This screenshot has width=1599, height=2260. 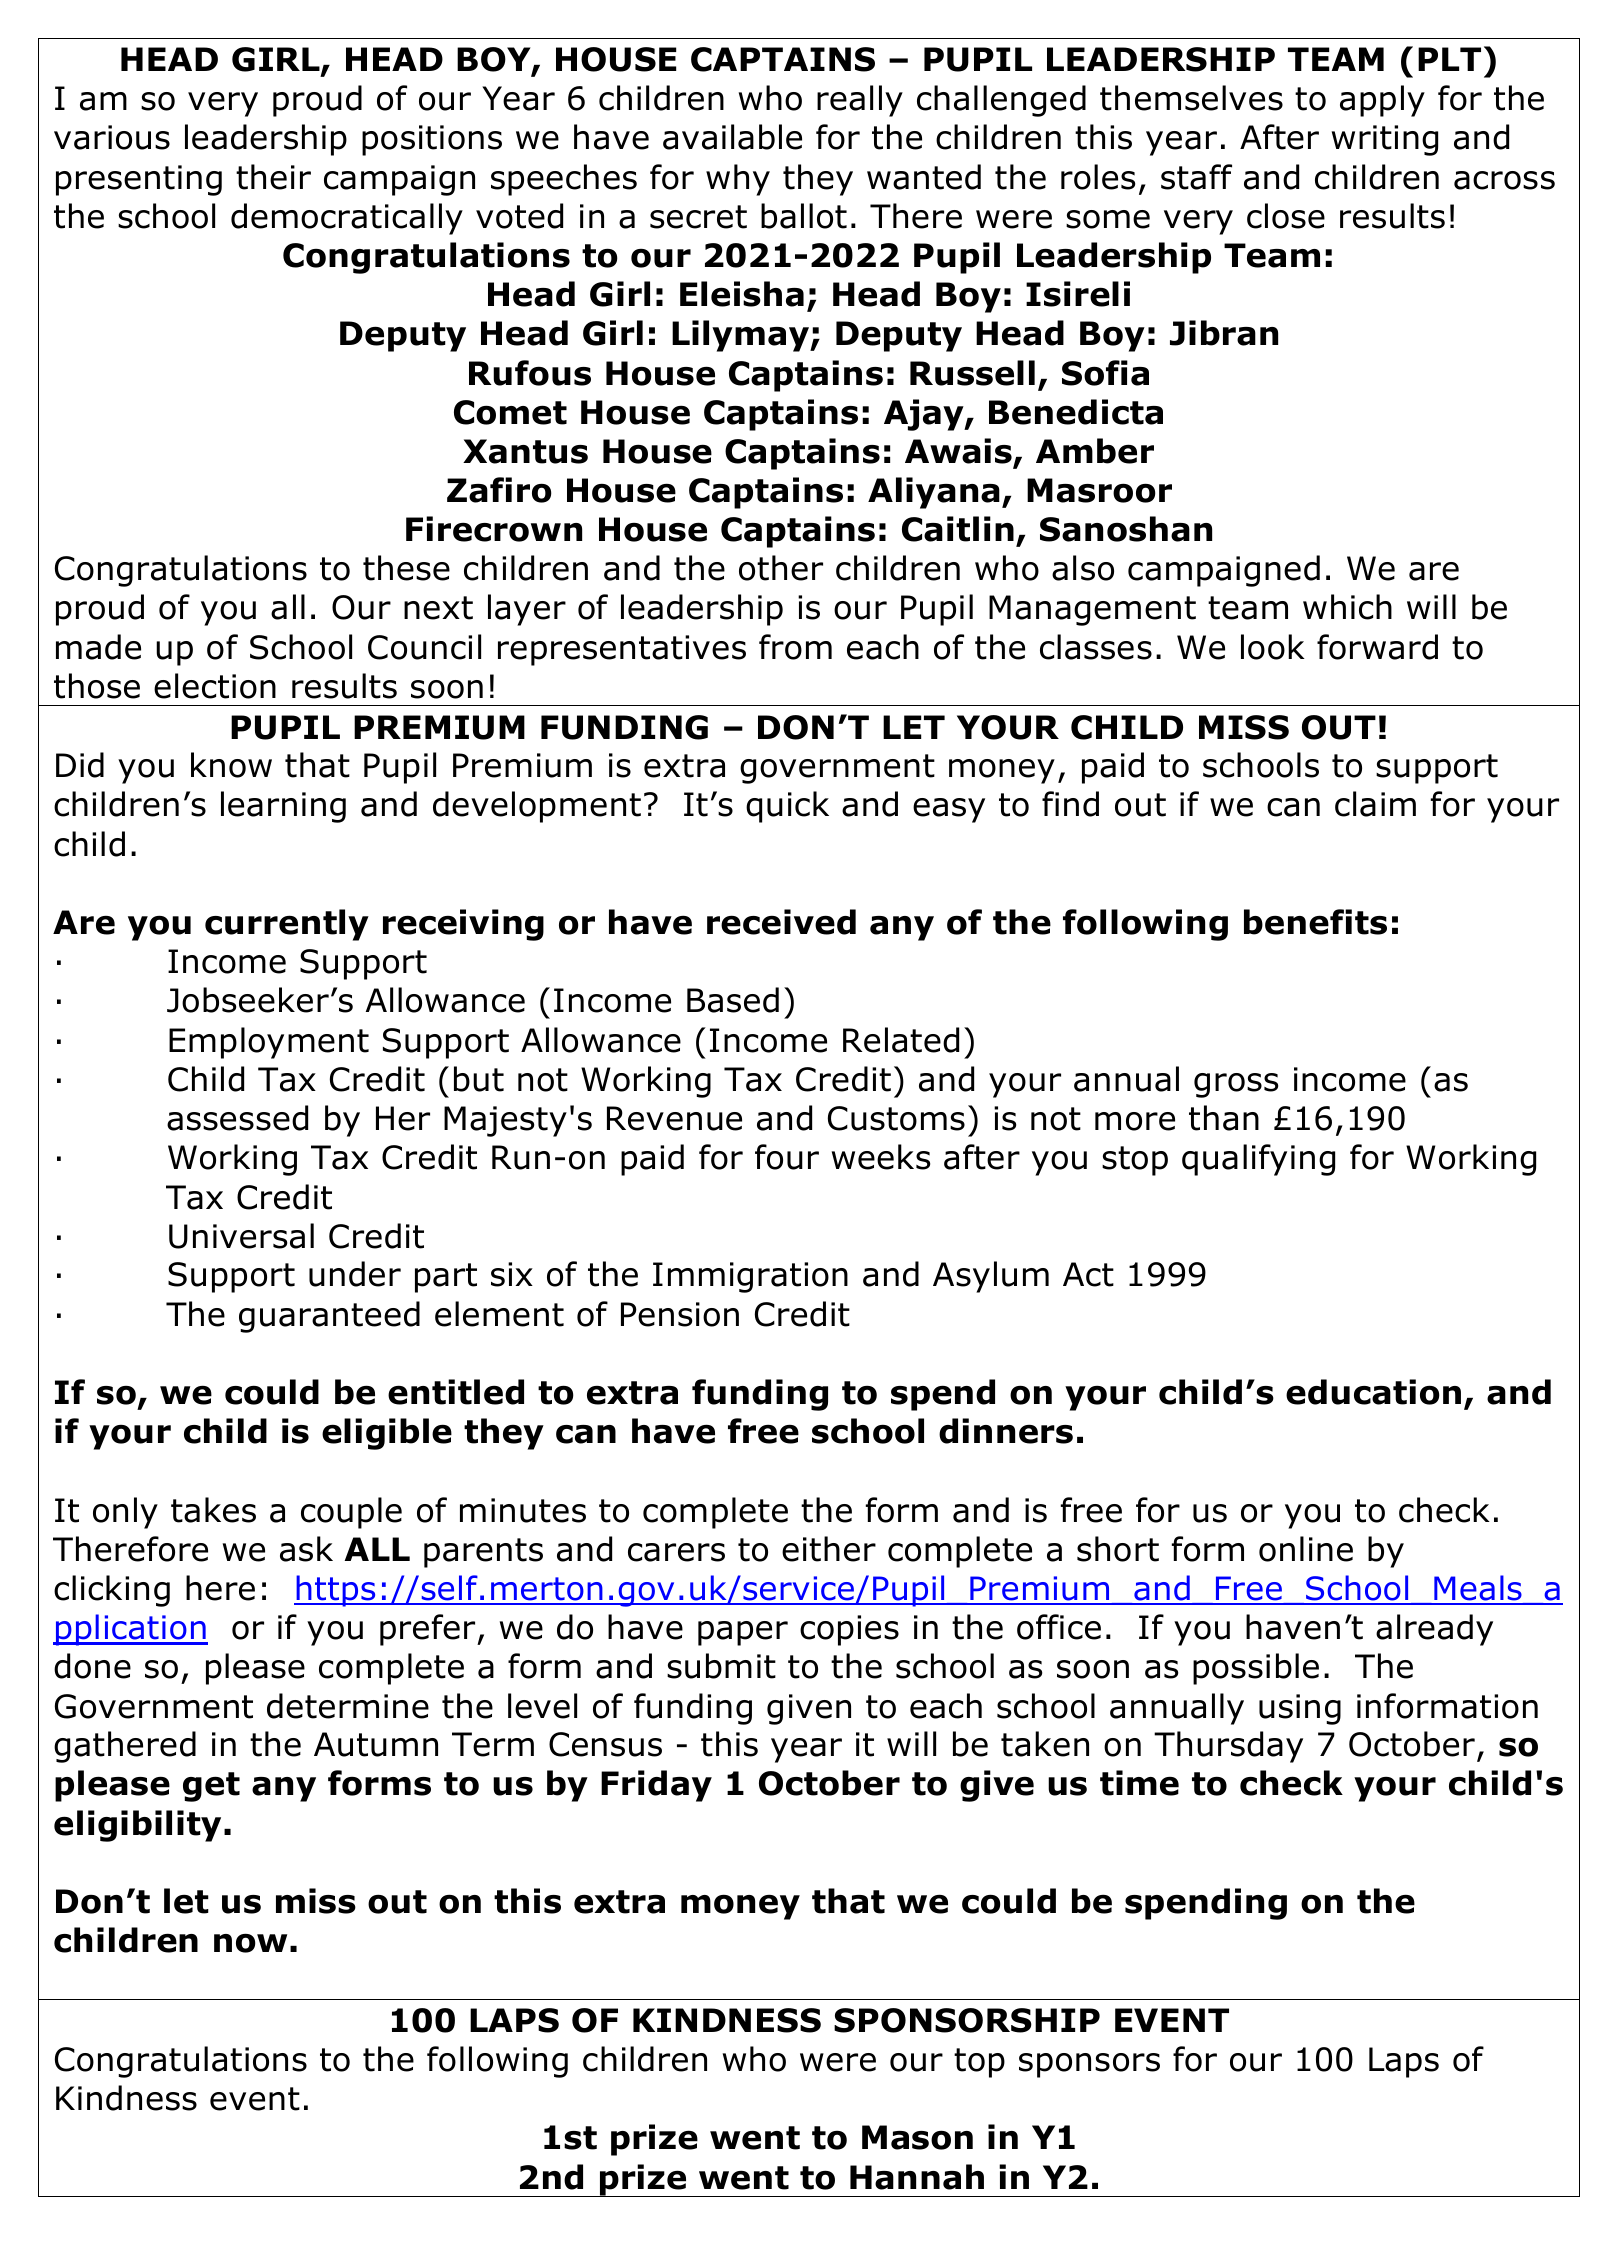 I want to click on quick, so click(x=787, y=807).
